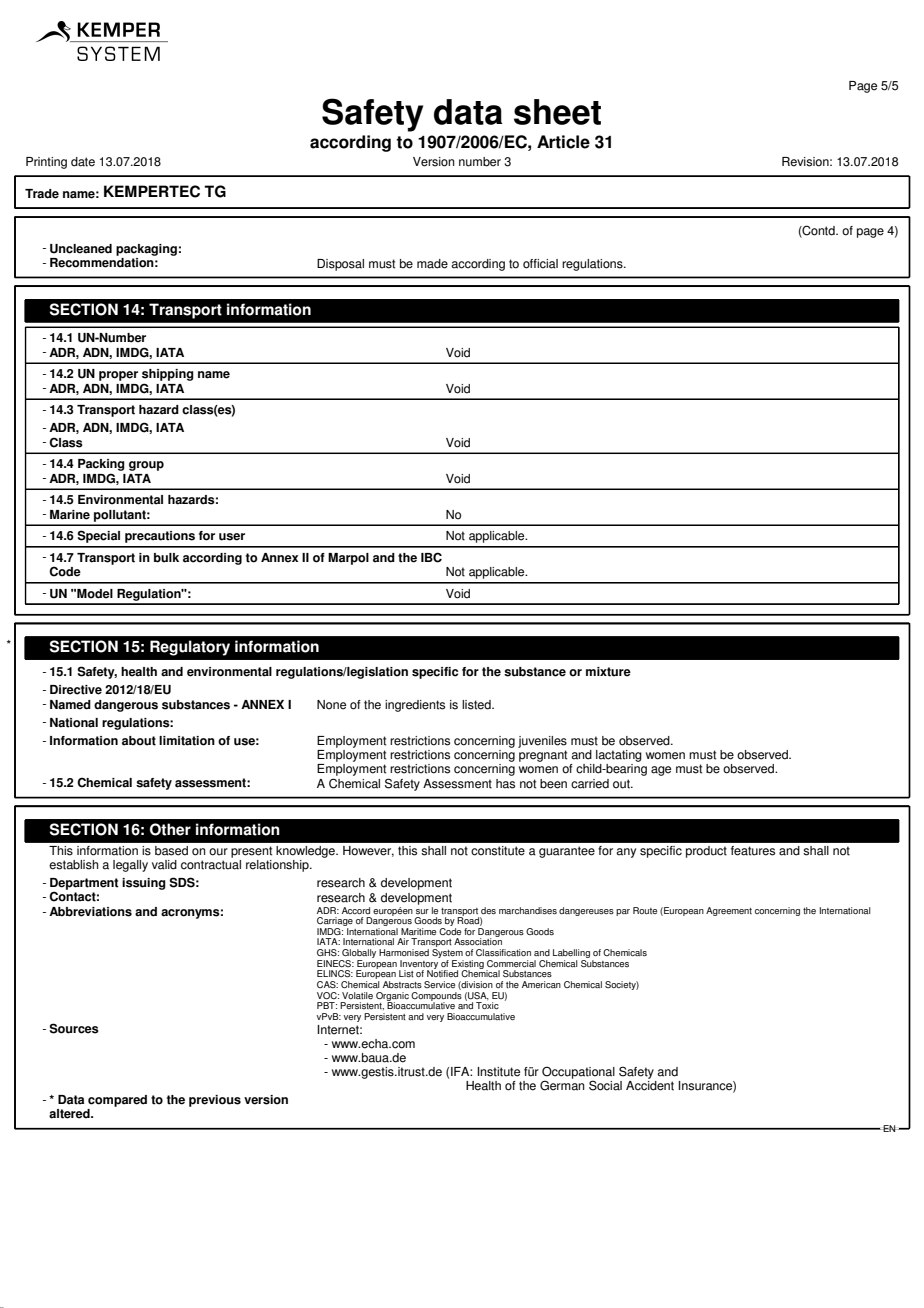 The width and height of the image is (924, 1308). What do you see at coordinates (563, 142) in the image?
I see `Article` at bounding box center [563, 142].
